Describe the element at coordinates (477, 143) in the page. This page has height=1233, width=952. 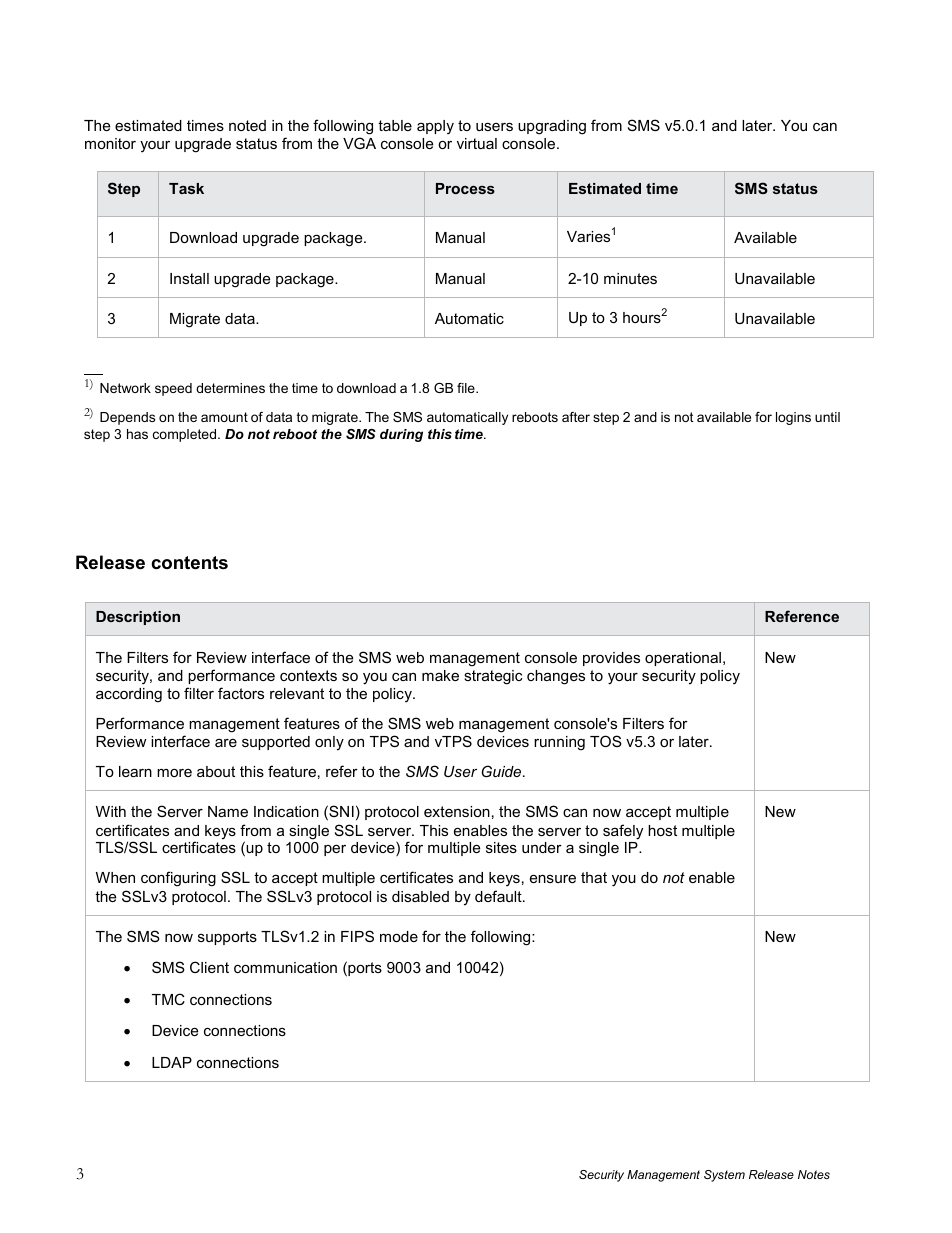
I see `virtual` at that location.
